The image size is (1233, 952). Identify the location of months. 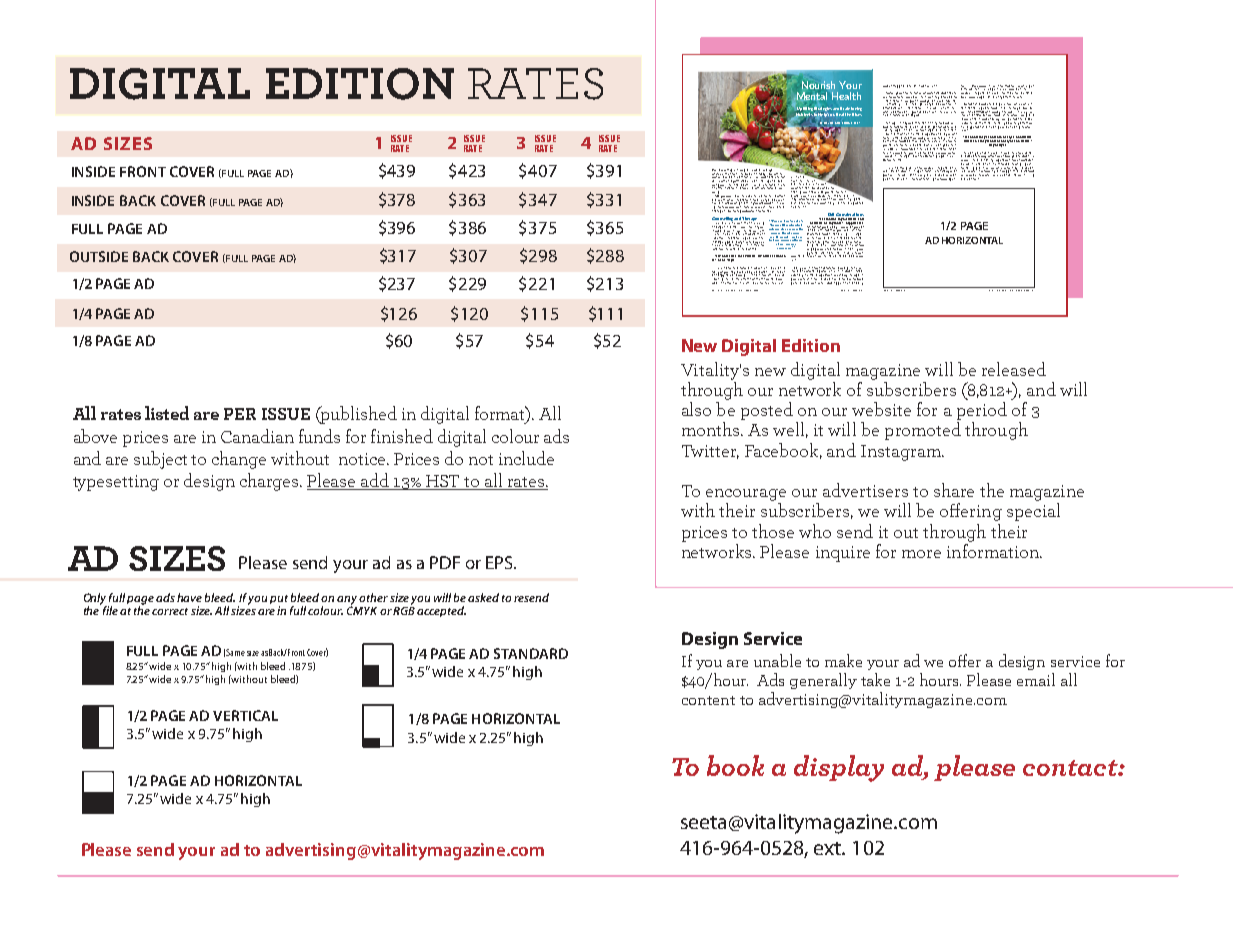
(712, 429).
